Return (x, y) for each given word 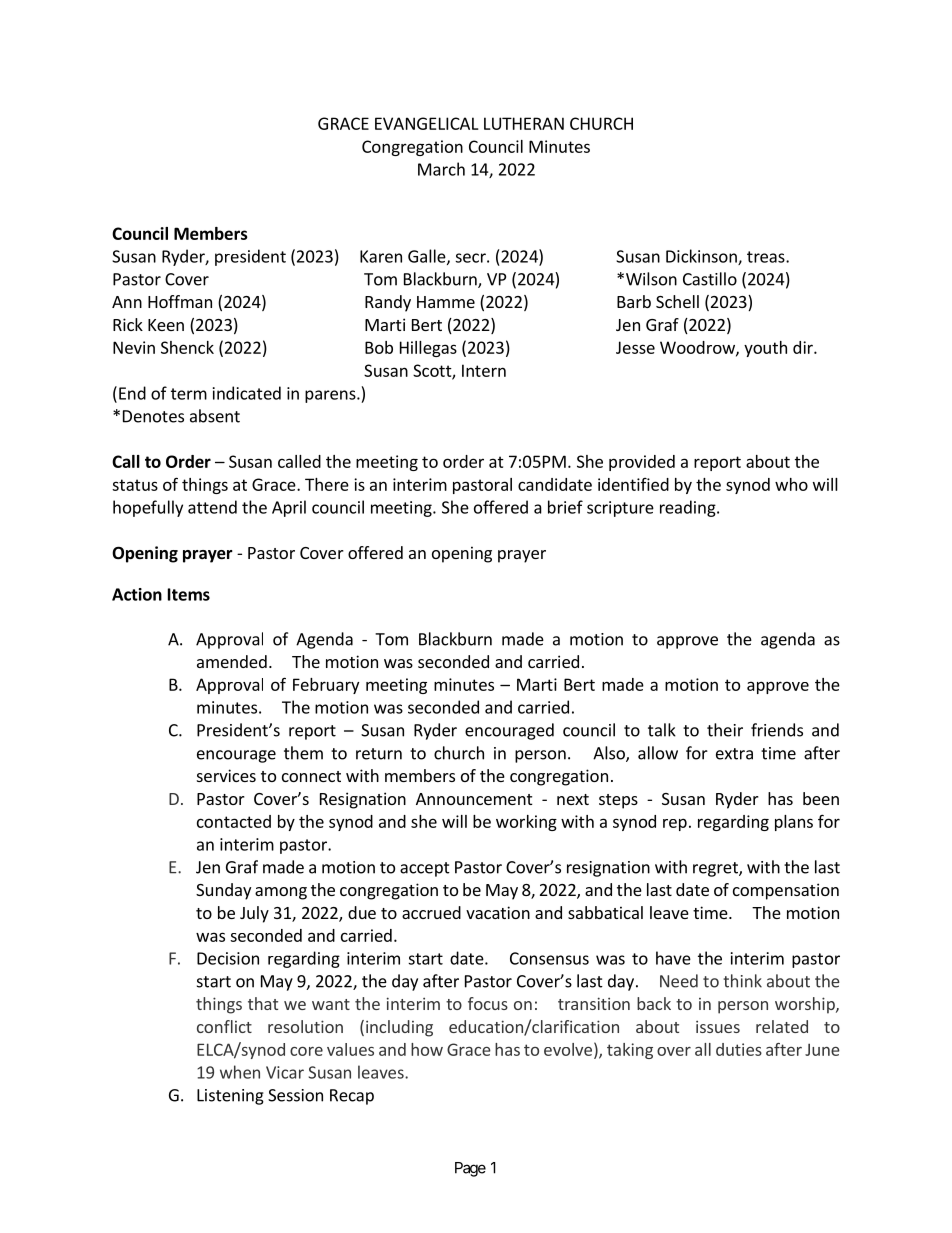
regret (716, 869)
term (189, 394)
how (427, 1049)
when (240, 1072)
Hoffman (180, 301)
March (441, 169)
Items (189, 594)
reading (689, 508)
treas (767, 257)
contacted (234, 821)
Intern (484, 370)
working (526, 823)
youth (765, 349)
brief (565, 507)
